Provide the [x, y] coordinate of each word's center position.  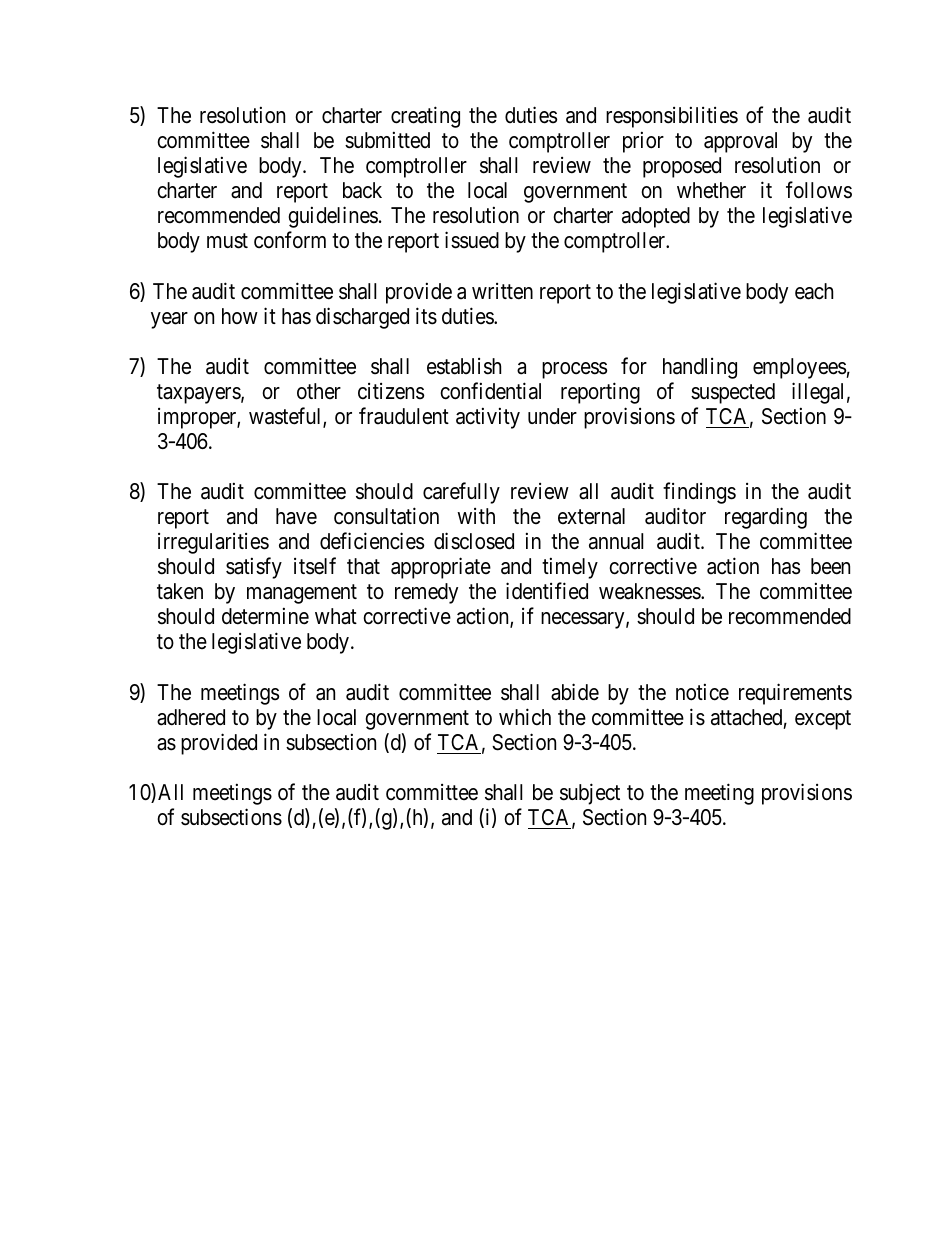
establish [464, 366]
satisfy [254, 568]
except [823, 720]
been [830, 566]
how [240, 316]
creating [425, 117]
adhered [191, 717]
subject [590, 794]
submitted [387, 140]
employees [800, 368]
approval [740, 142]
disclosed [474, 541]
